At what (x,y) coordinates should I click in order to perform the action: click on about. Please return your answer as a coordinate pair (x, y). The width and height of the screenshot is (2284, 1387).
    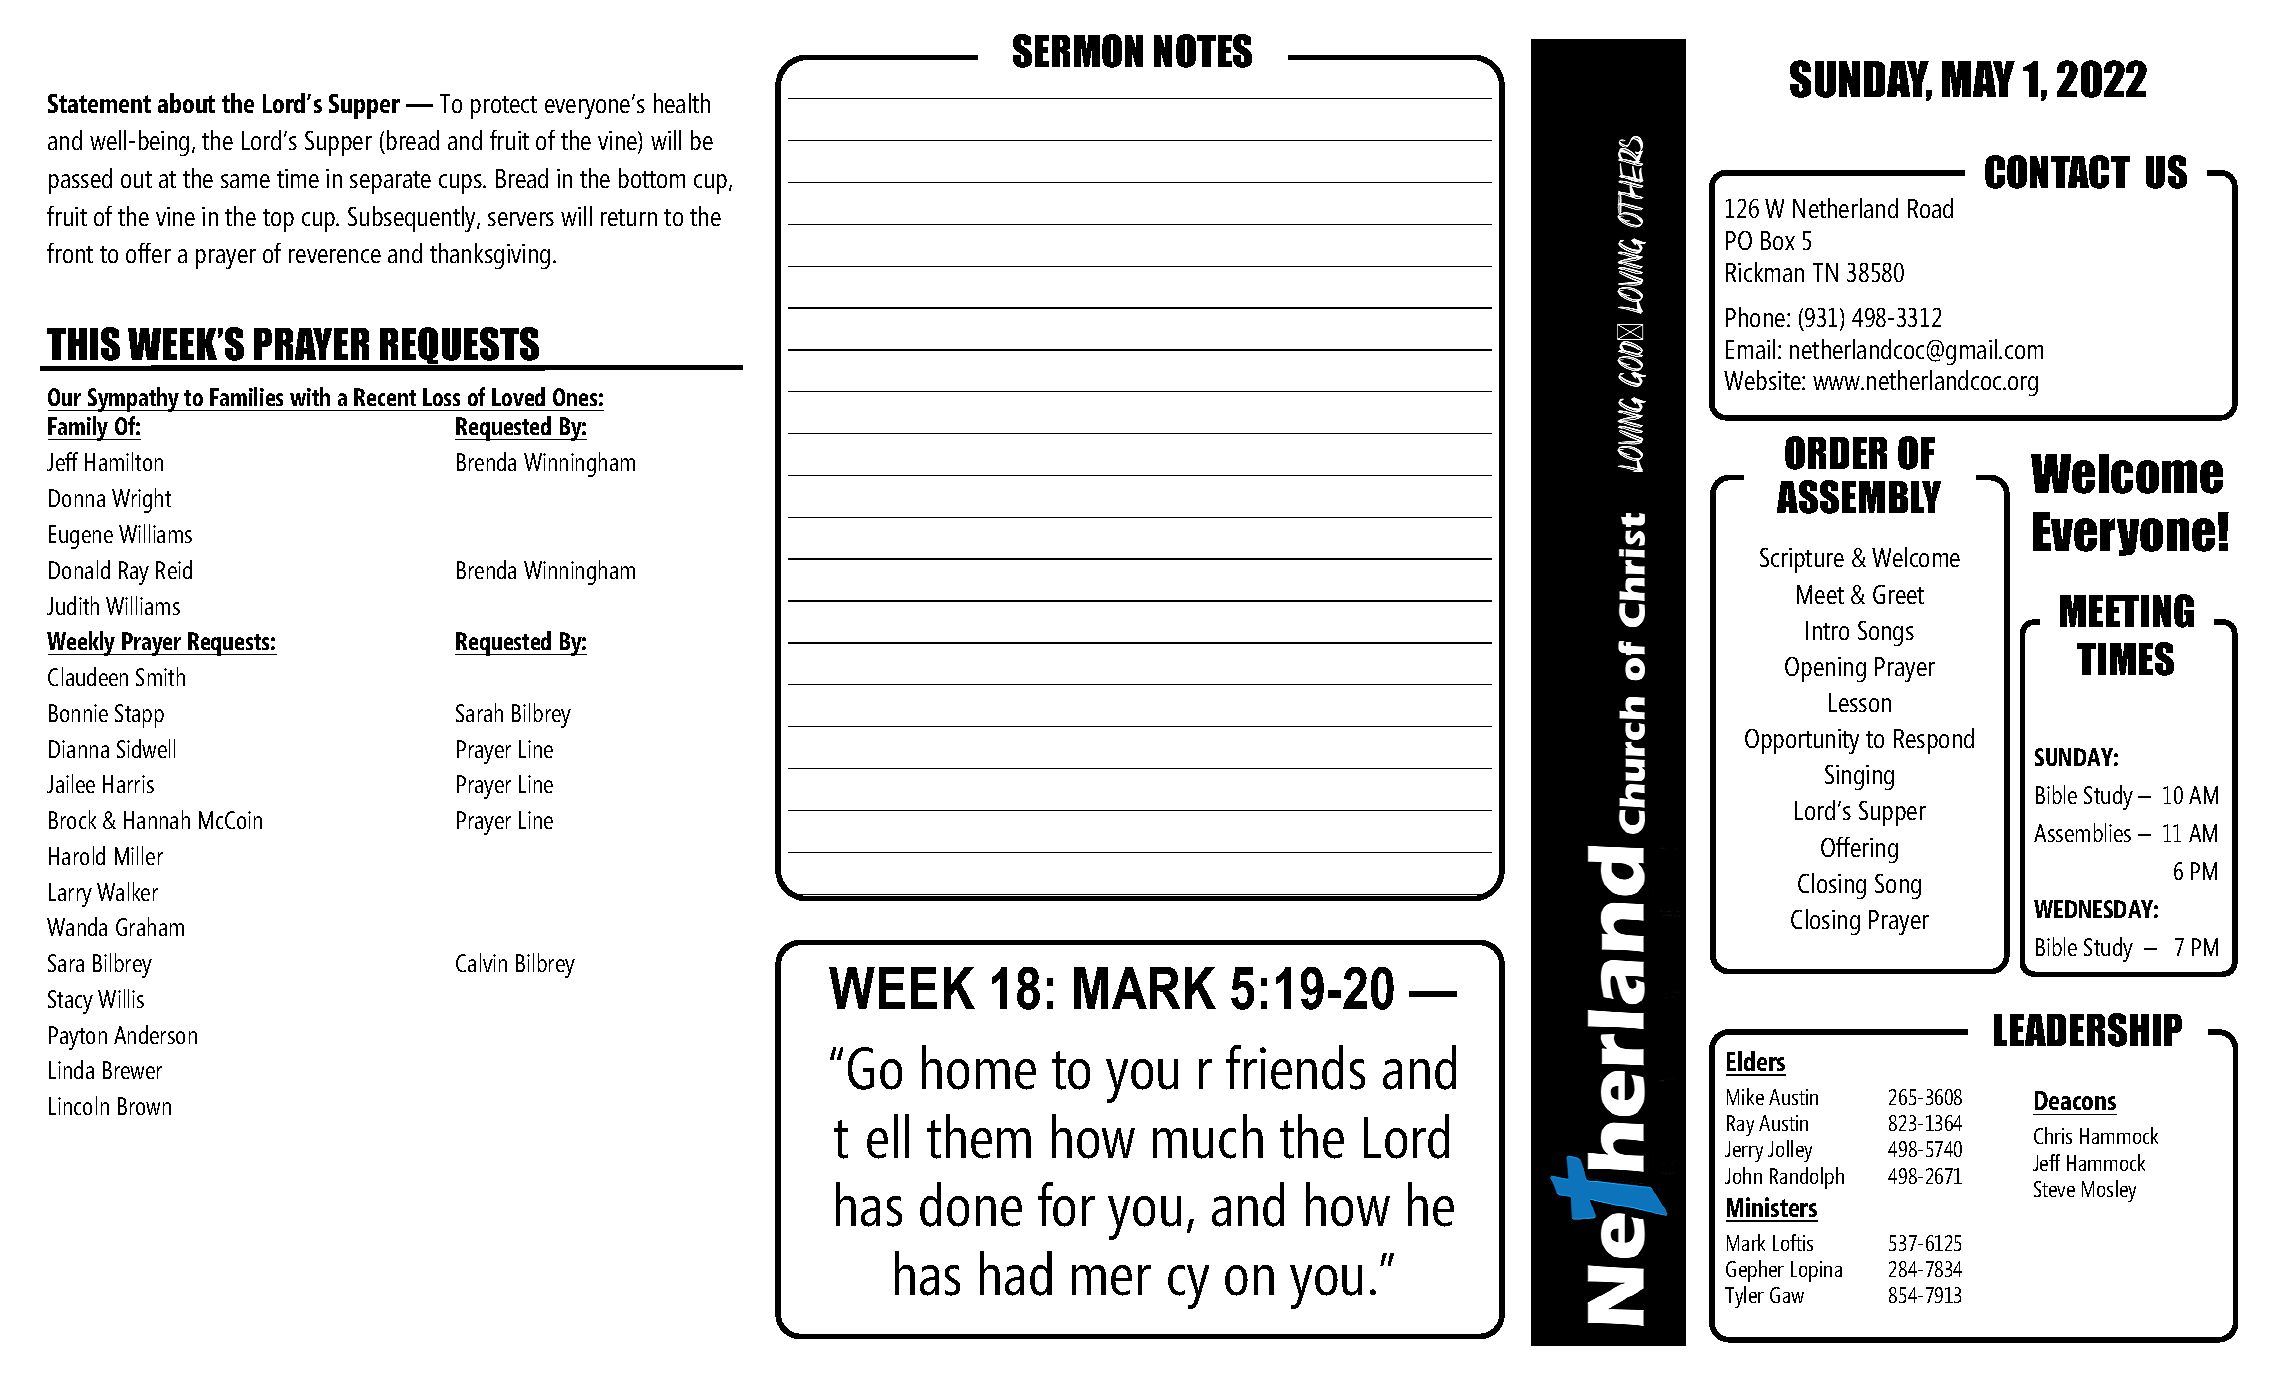
    Looking at the image, I should click on (186, 103).
